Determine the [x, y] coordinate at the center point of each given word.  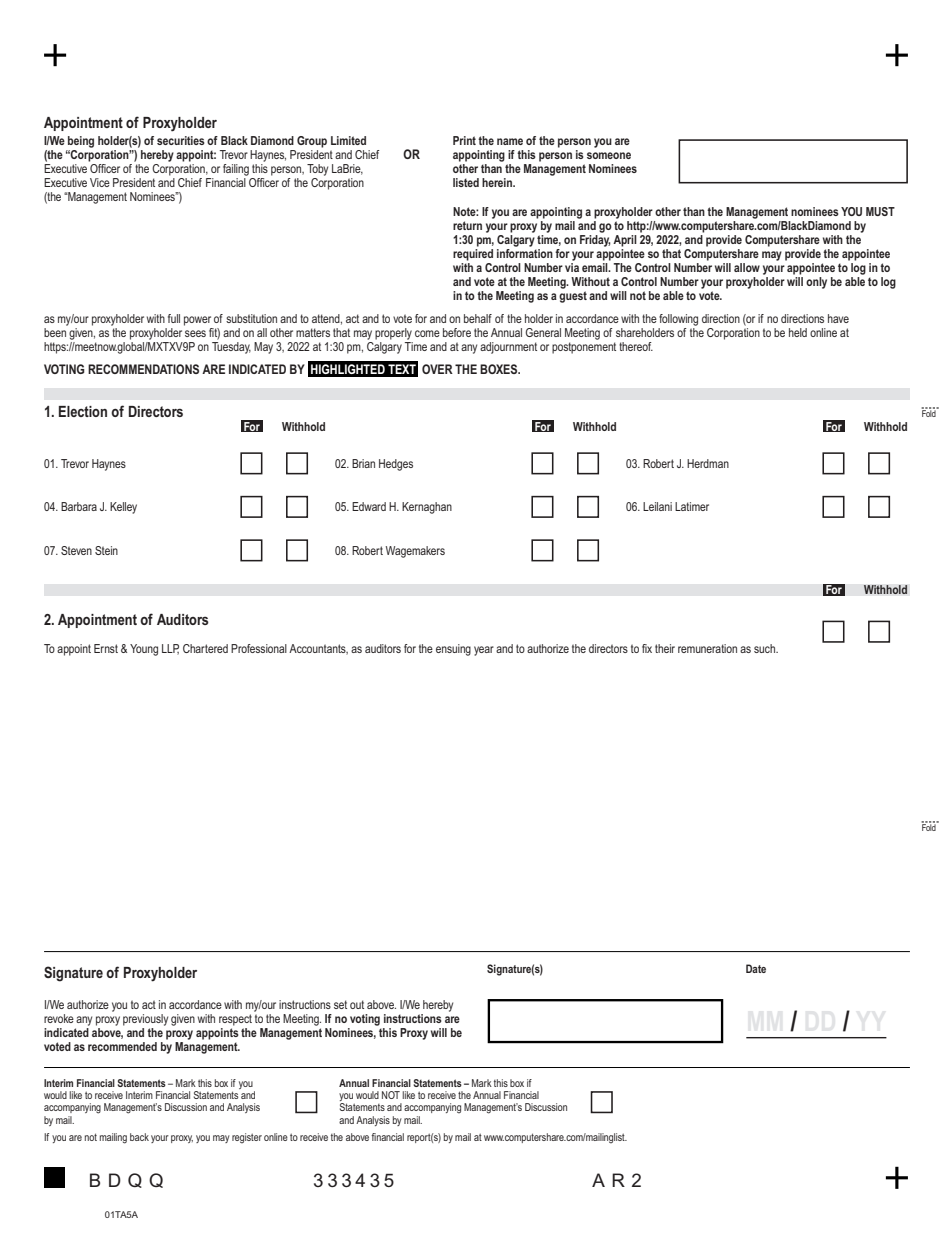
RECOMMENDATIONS [143, 369]
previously [145, 1020]
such [766, 648]
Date [756, 968]
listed [466, 182]
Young [144, 650]
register [247, 1138]
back [139, 1137]
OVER [437, 369]
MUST [880, 211]
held [798, 332]
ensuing [453, 650]
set [340, 1004]
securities [181, 140]
